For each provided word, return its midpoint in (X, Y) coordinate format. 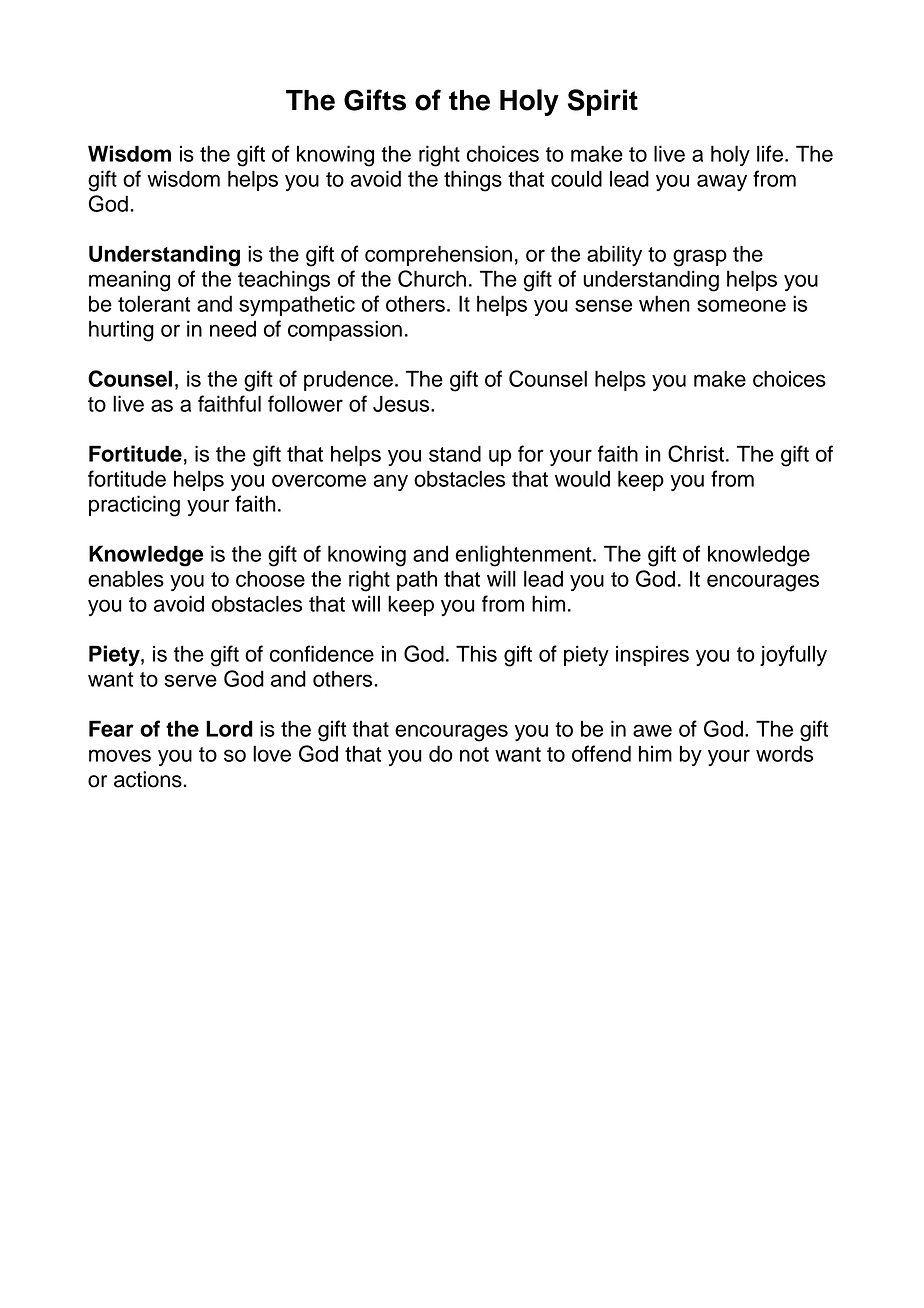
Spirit (603, 102)
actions (149, 779)
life (770, 153)
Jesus (402, 403)
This (476, 653)
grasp (700, 258)
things (473, 181)
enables (126, 578)
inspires (652, 655)
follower (305, 403)
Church (432, 278)
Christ (697, 453)
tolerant (154, 303)
